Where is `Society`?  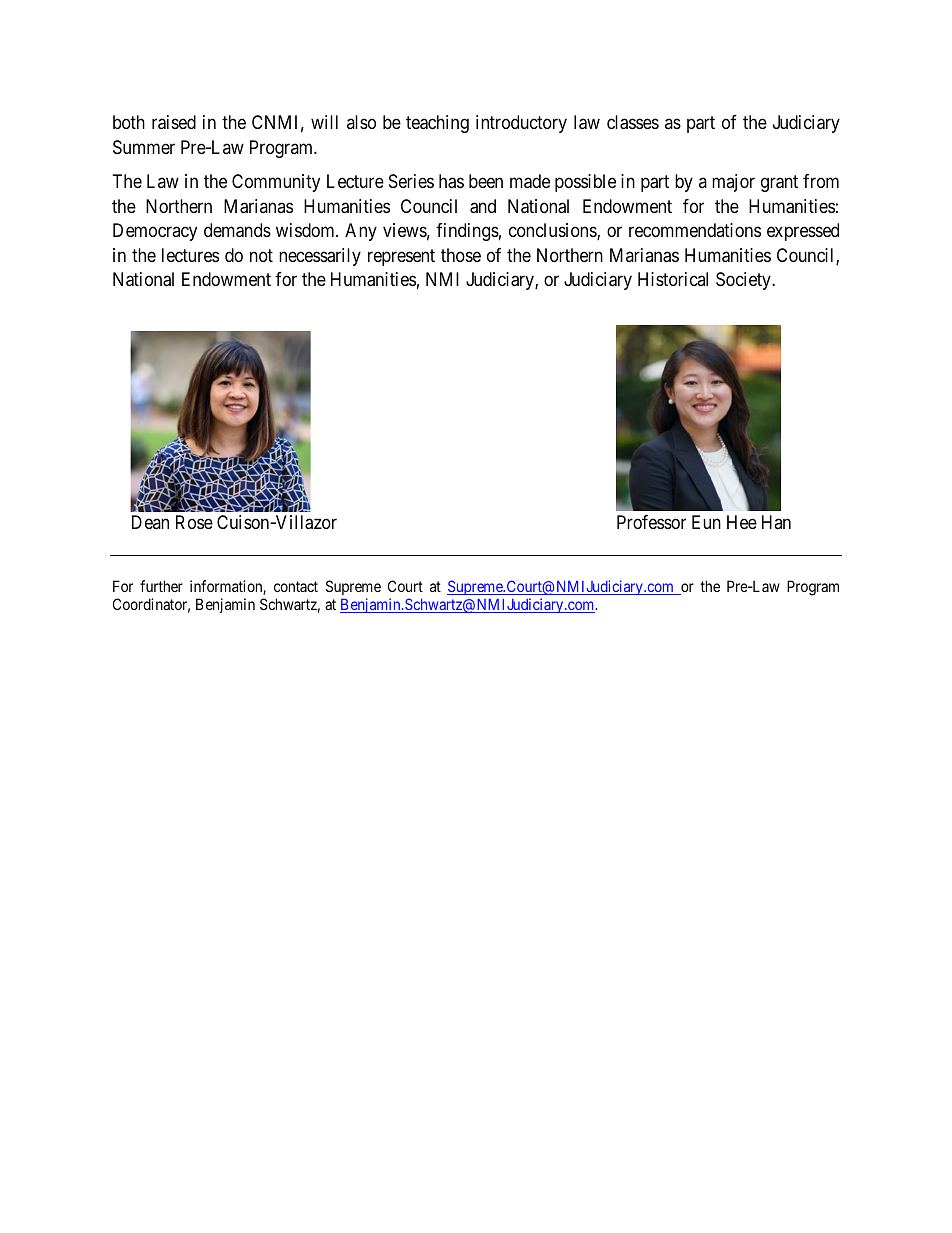 Society is located at coordinates (744, 281).
